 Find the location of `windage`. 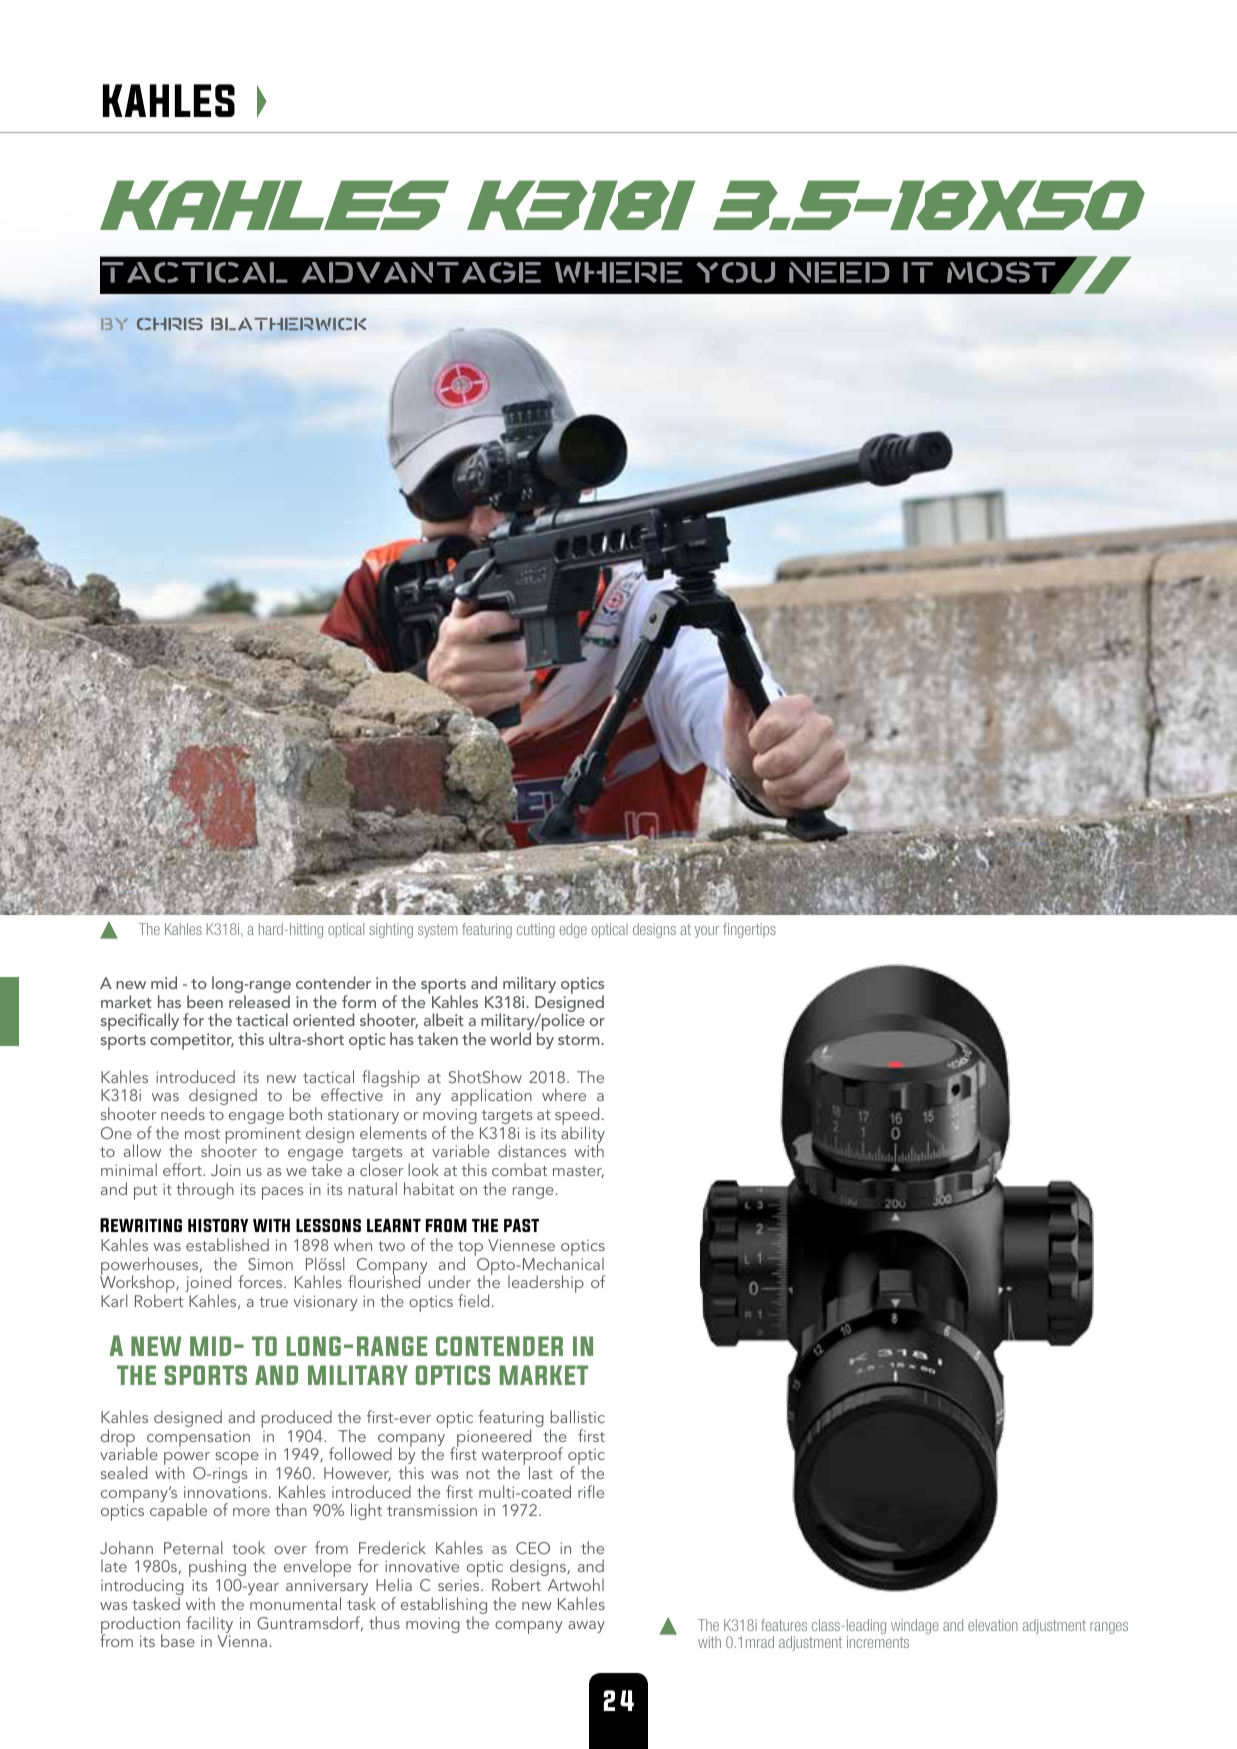

windage is located at coordinates (915, 1626).
